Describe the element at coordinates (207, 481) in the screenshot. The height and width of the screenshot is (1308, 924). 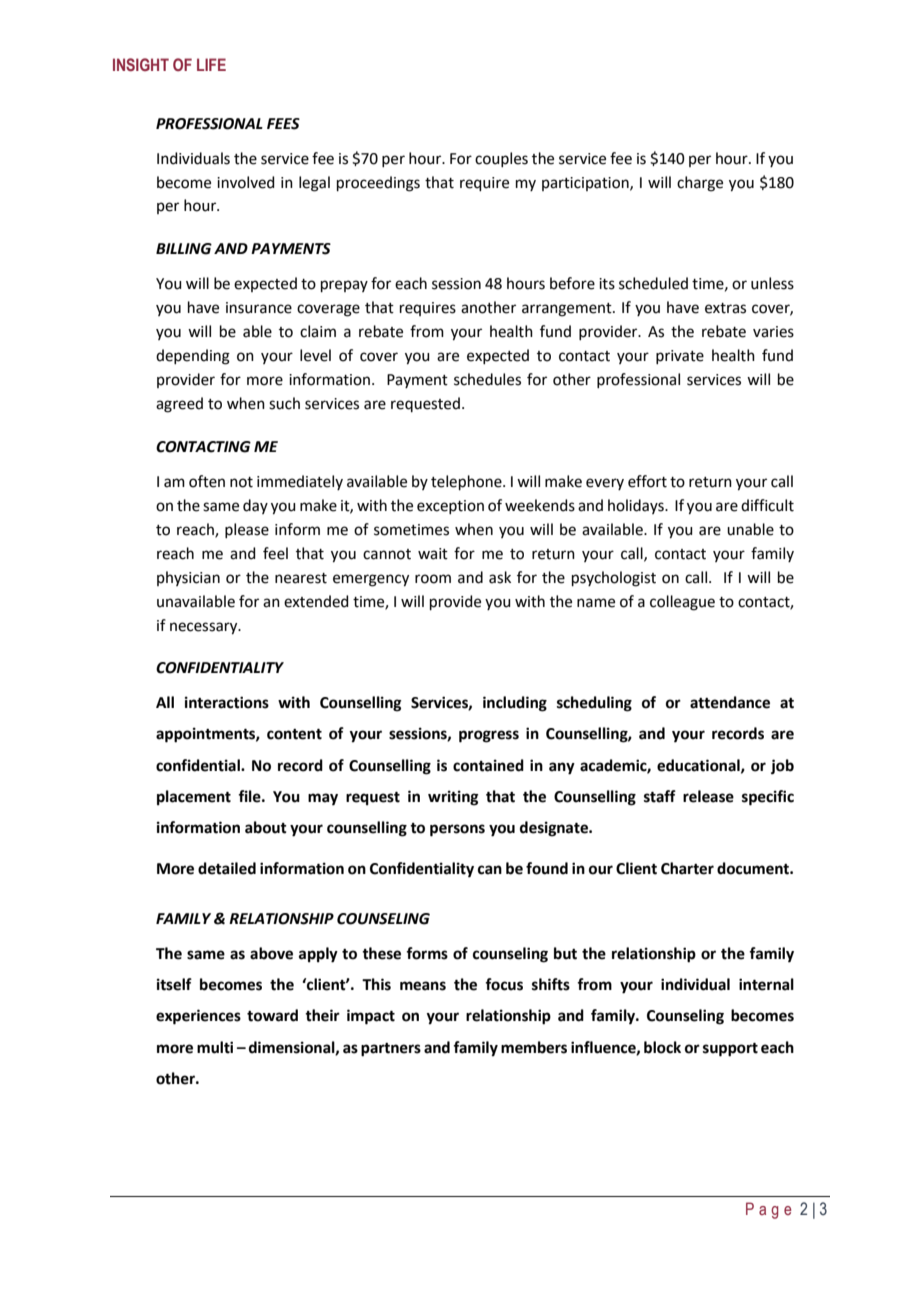
I see `often` at that location.
